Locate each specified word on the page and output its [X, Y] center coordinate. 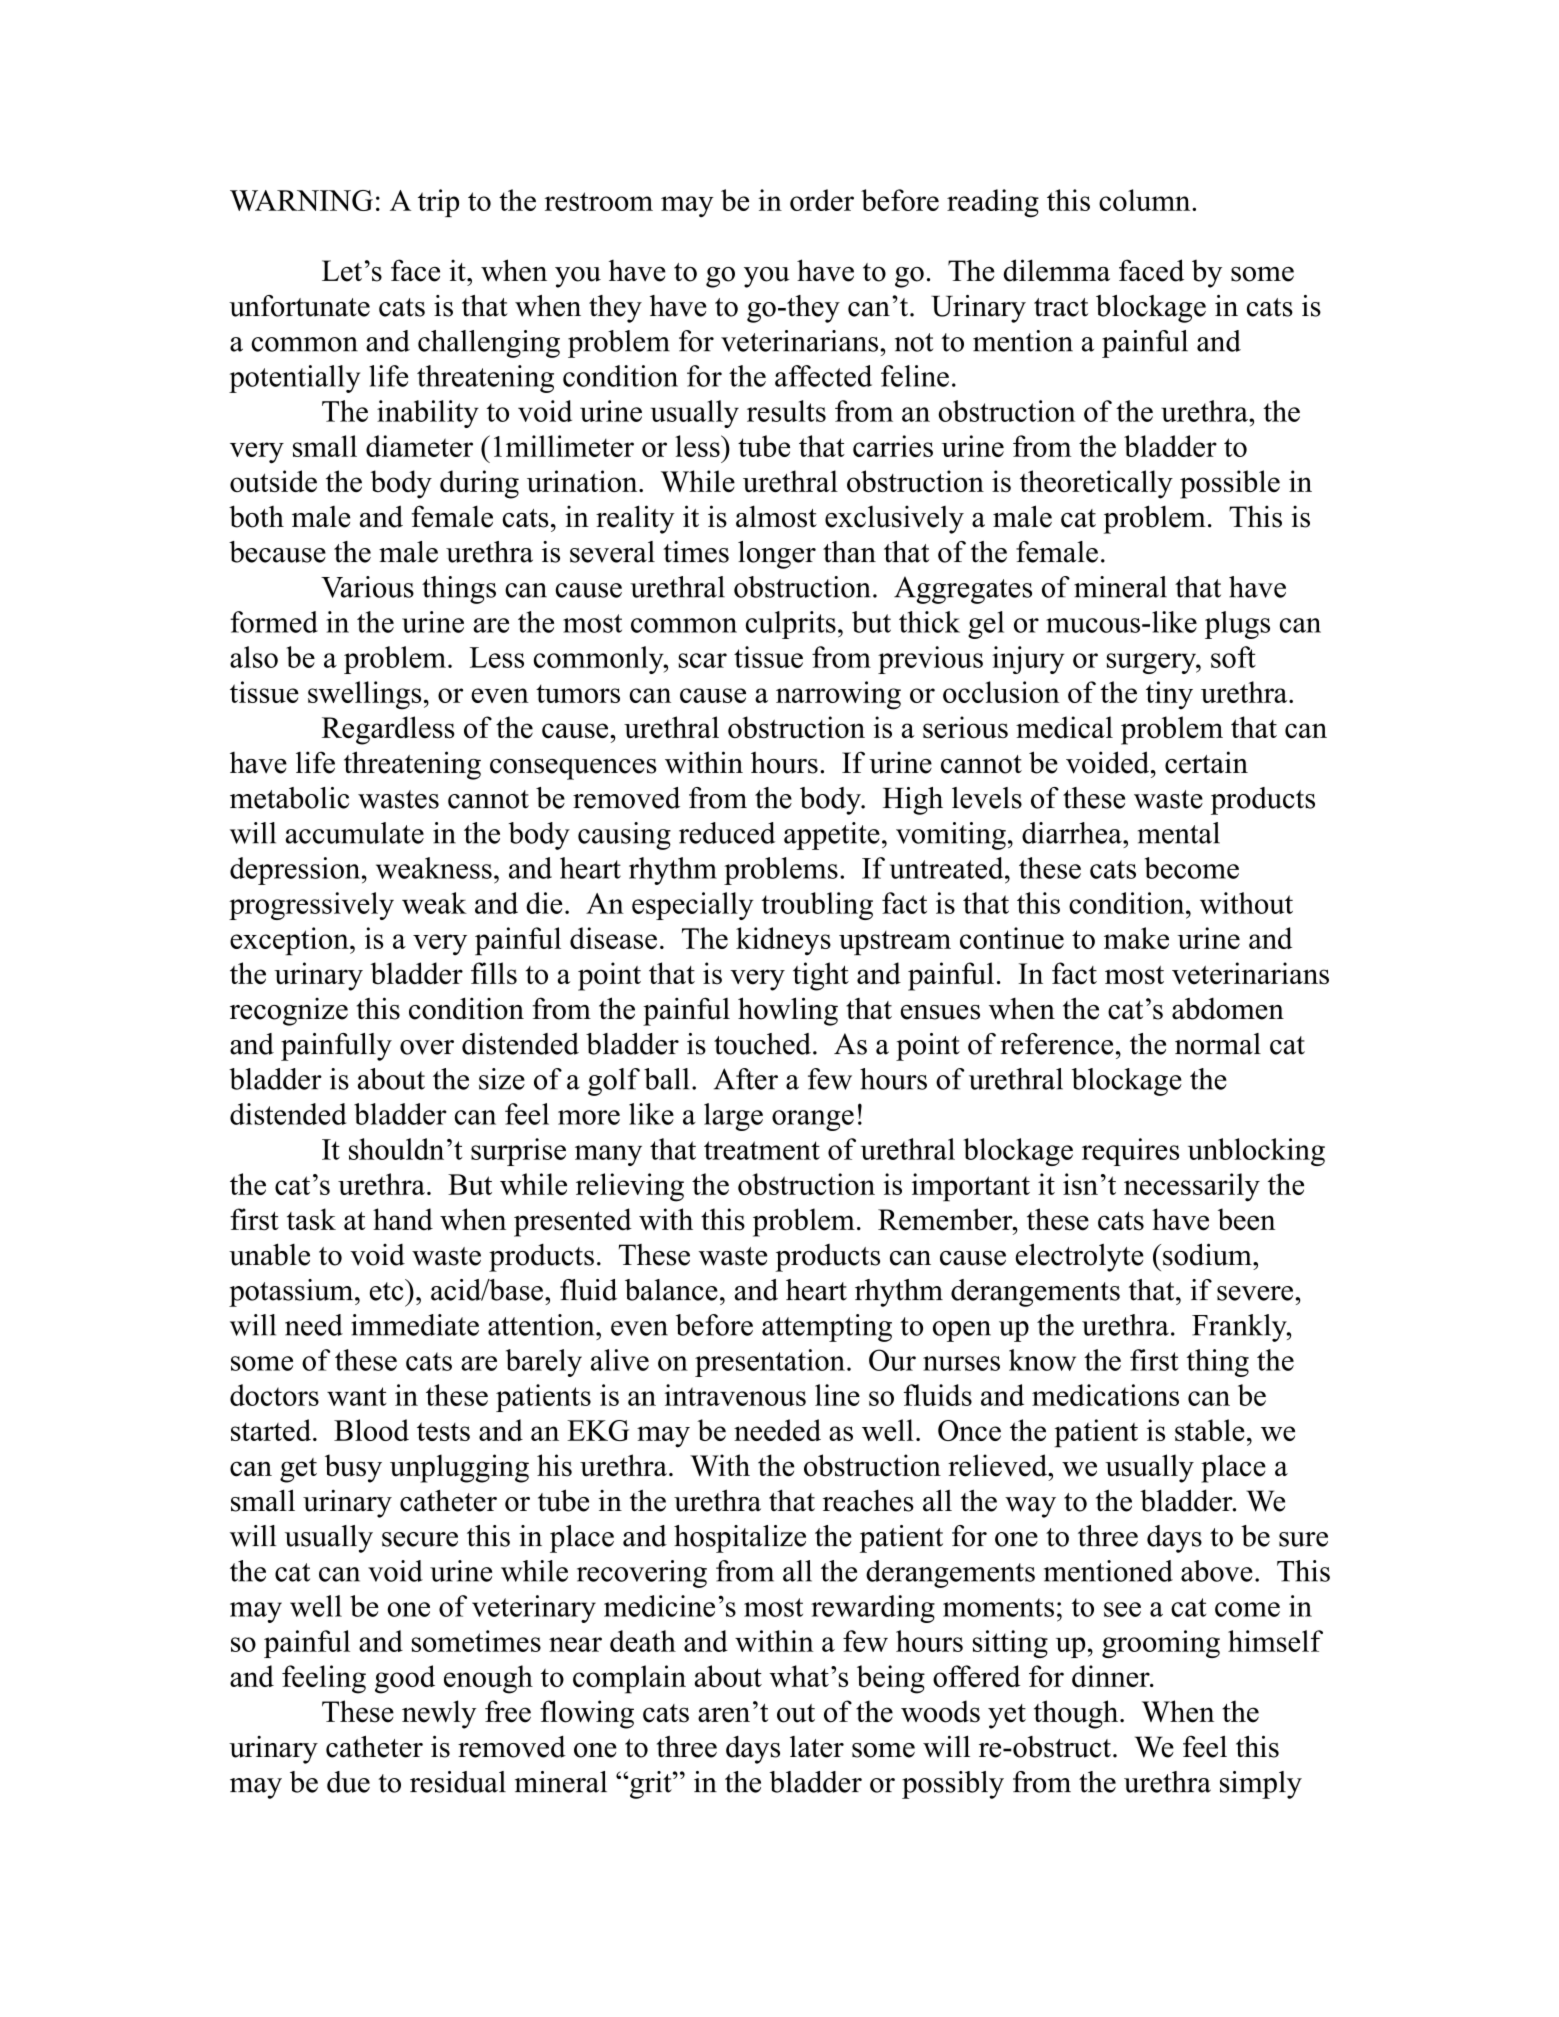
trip [438, 203]
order [822, 200]
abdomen [1228, 1008]
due [348, 1782]
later [817, 1747]
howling [788, 1011]
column [1146, 200]
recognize [289, 1011]
